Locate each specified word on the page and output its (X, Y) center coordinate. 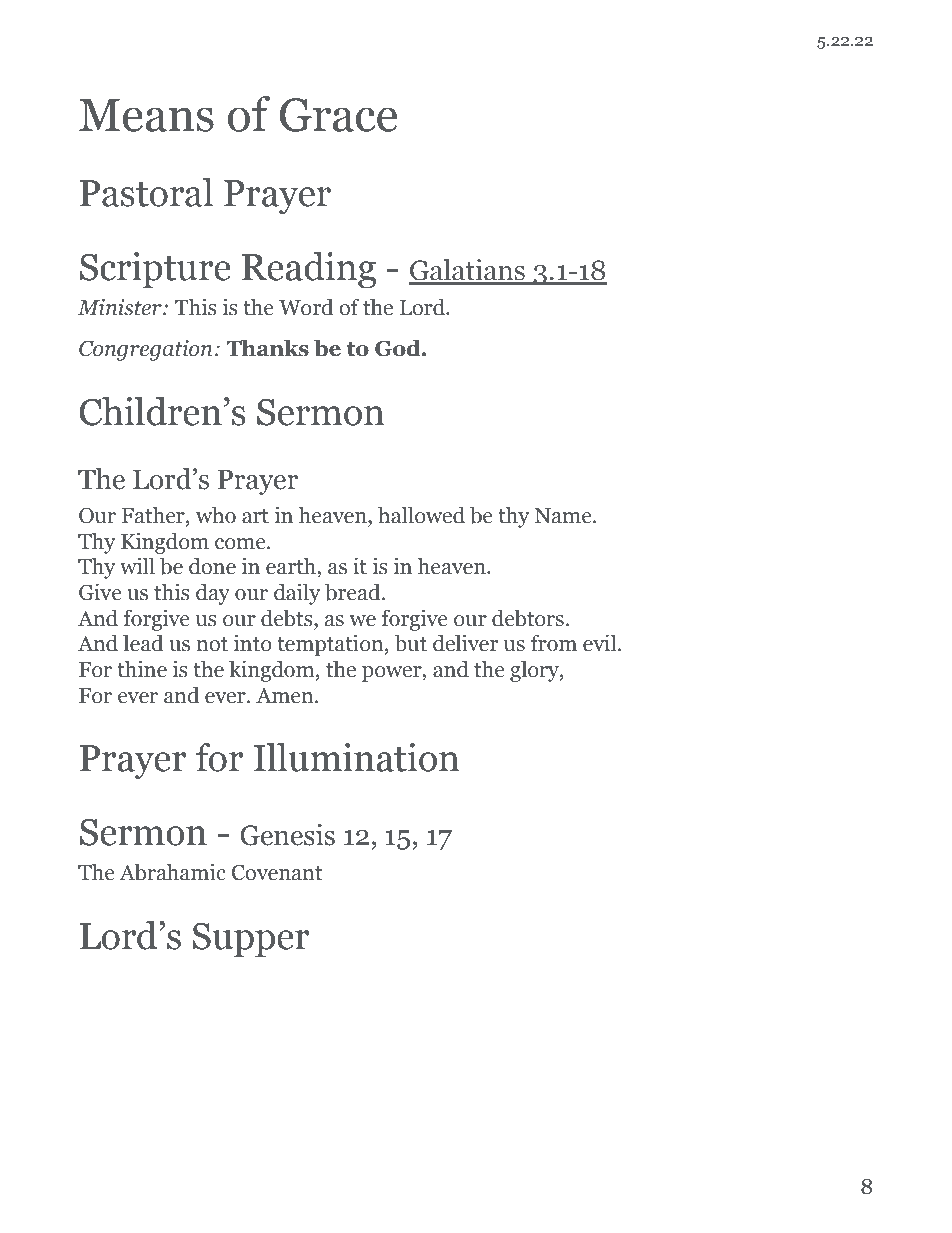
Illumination (356, 757)
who (216, 515)
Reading (309, 270)
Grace (338, 115)
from (554, 643)
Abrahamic (172, 872)
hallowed (421, 515)
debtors (528, 618)
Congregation (145, 350)
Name (564, 516)
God (399, 348)
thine (142, 669)
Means (146, 115)
